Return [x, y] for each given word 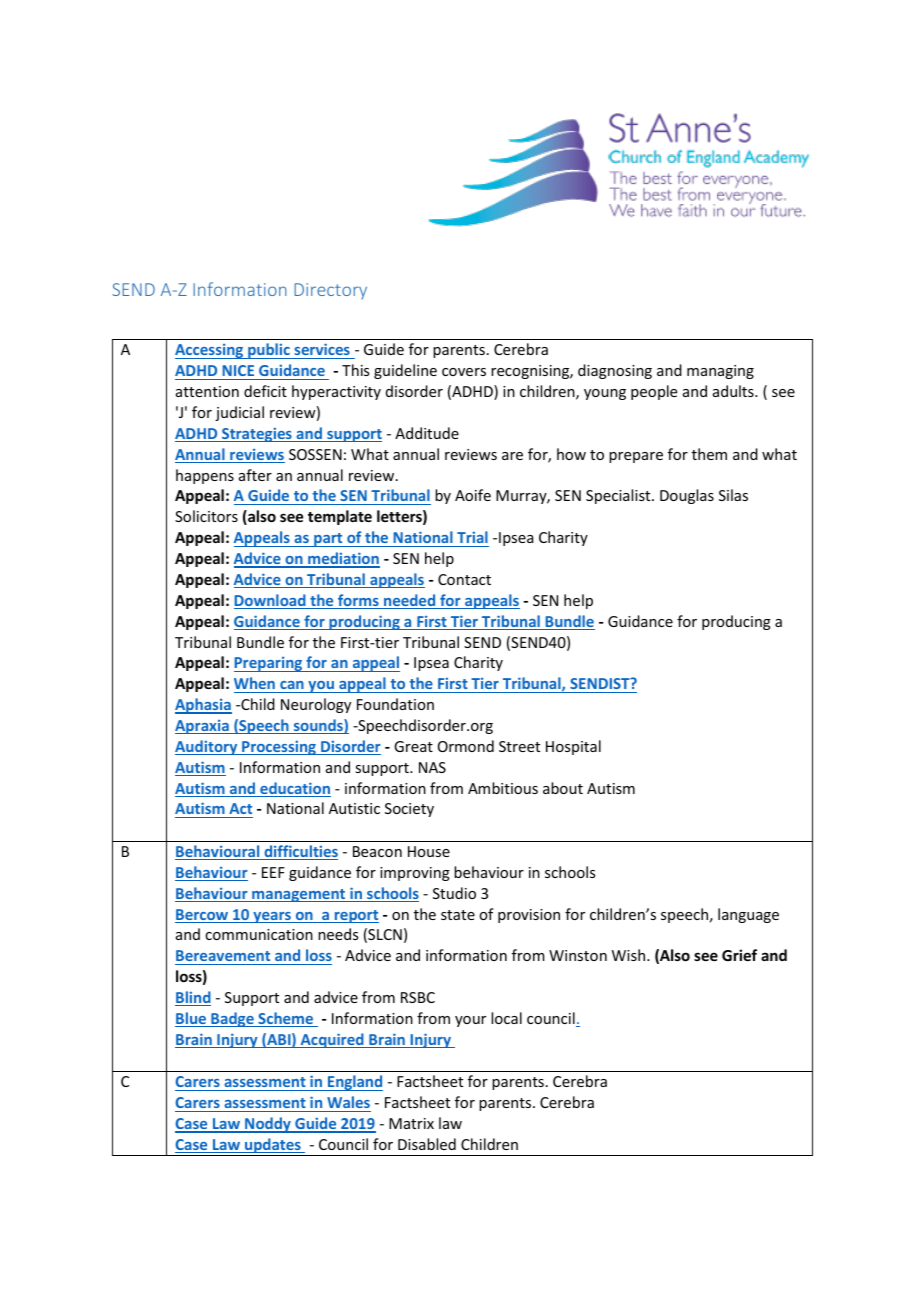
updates [273, 1147]
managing [720, 372]
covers [464, 372]
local [506, 1018]
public [269, 351]
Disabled [427, 1144]
